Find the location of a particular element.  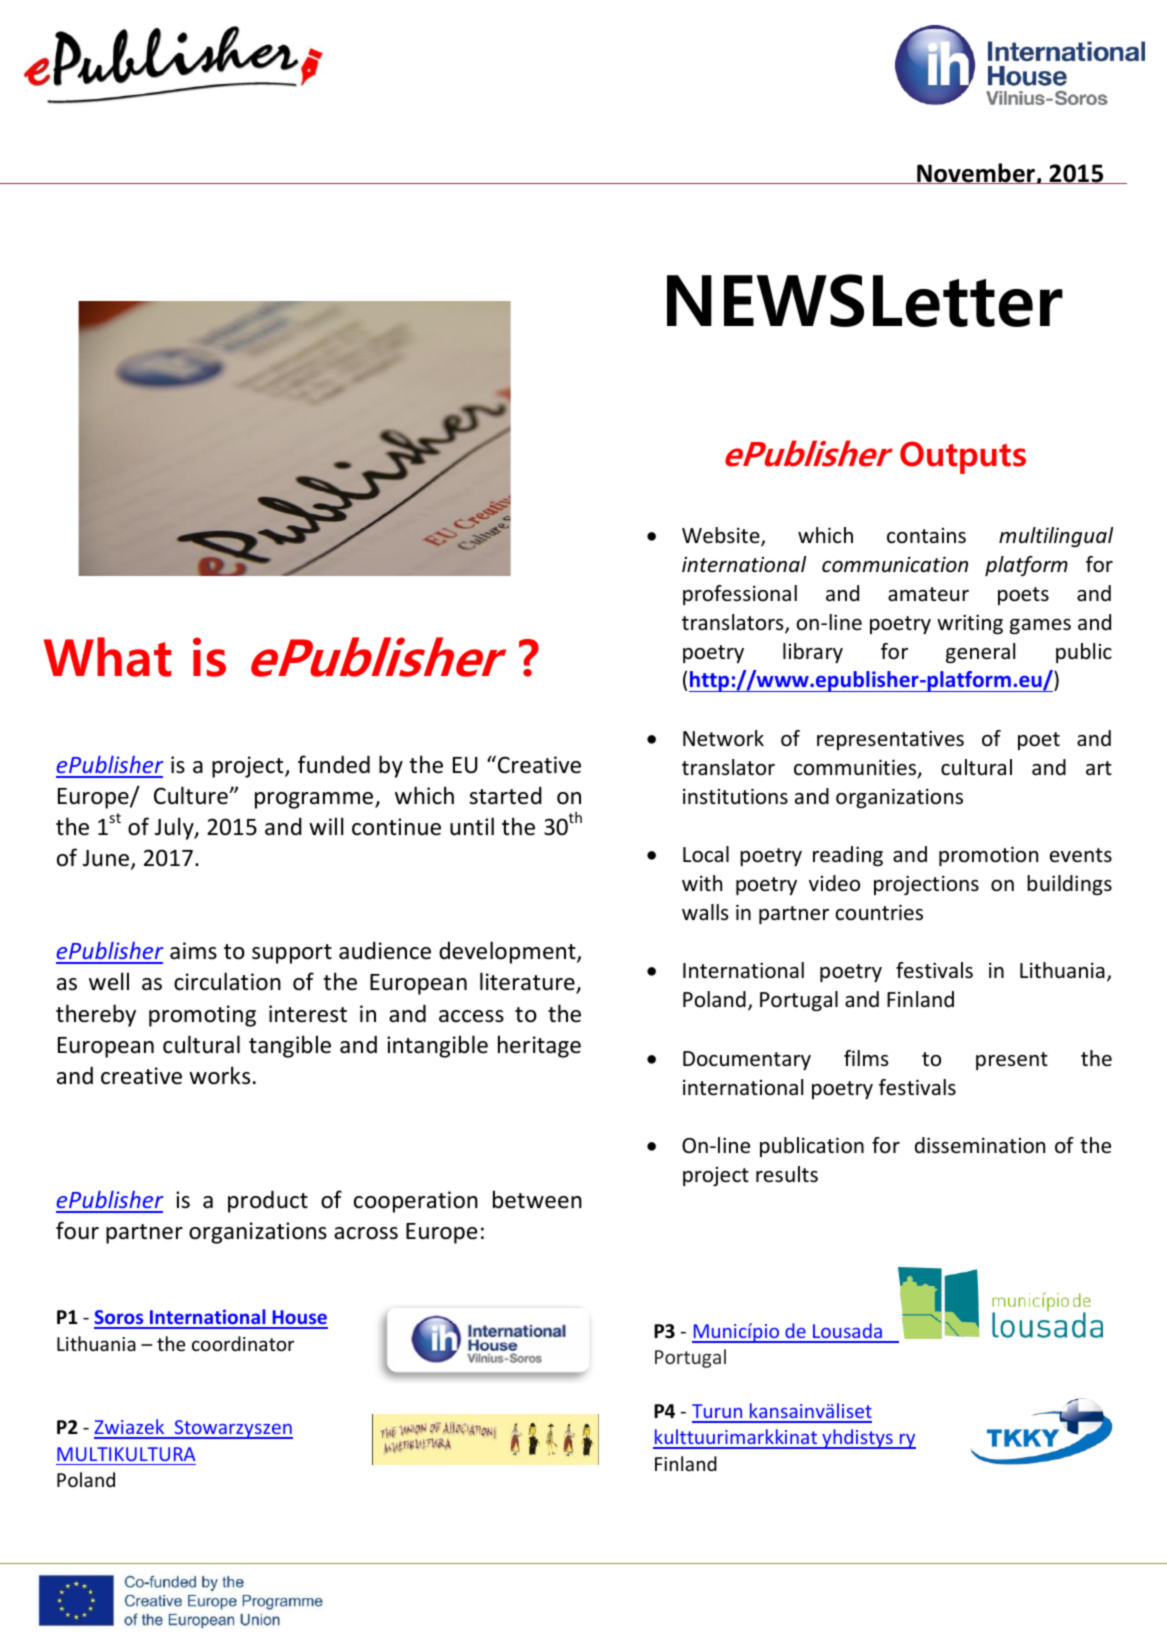

between is located at coordinates (537, 1199).
